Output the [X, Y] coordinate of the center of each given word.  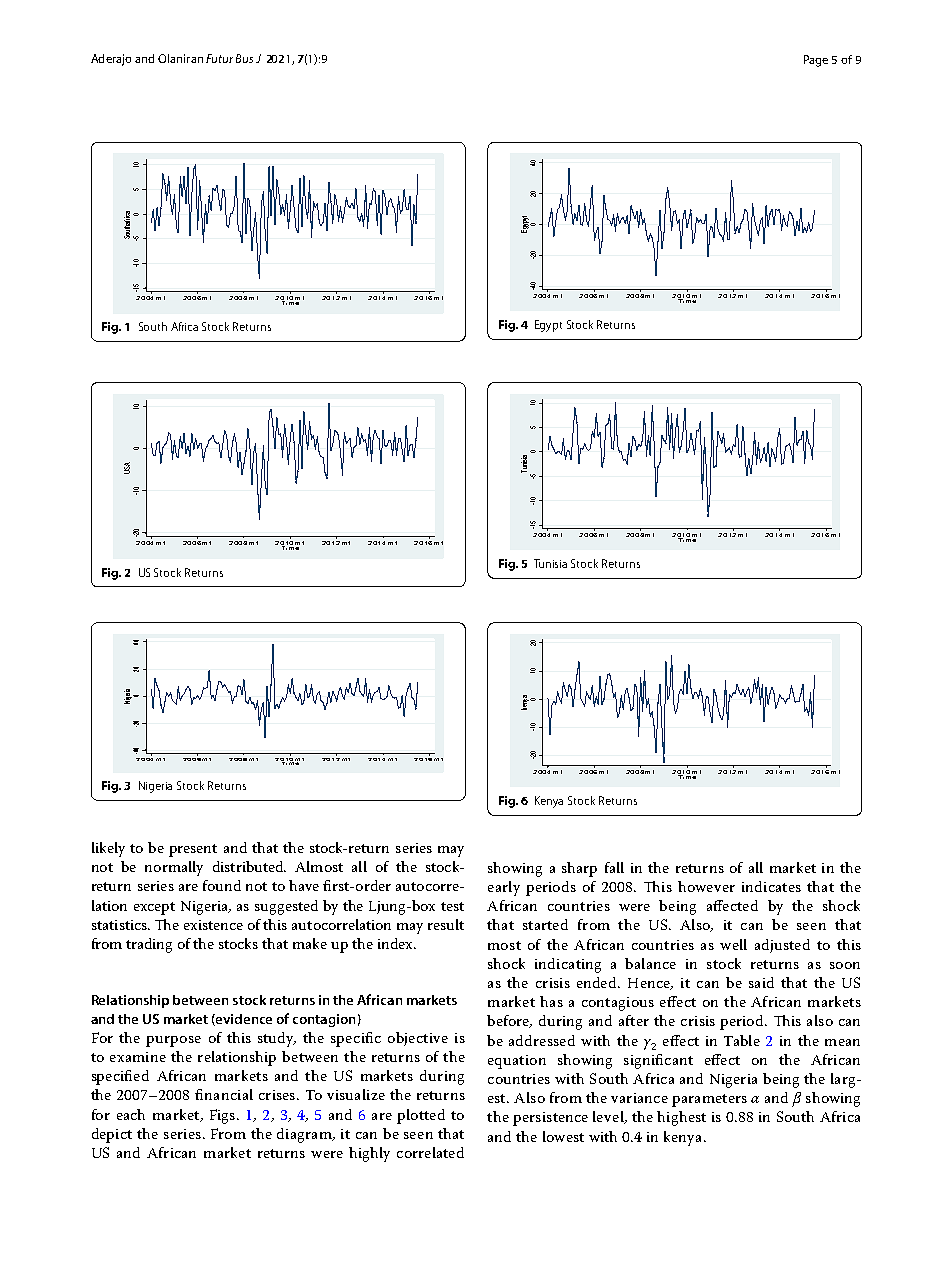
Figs [222, 1116]
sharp [579, 869]
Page [816, 61]
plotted [421, 1116]
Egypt [548, 326]
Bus [244, 58]
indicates [771, 886]
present [193, 850]
